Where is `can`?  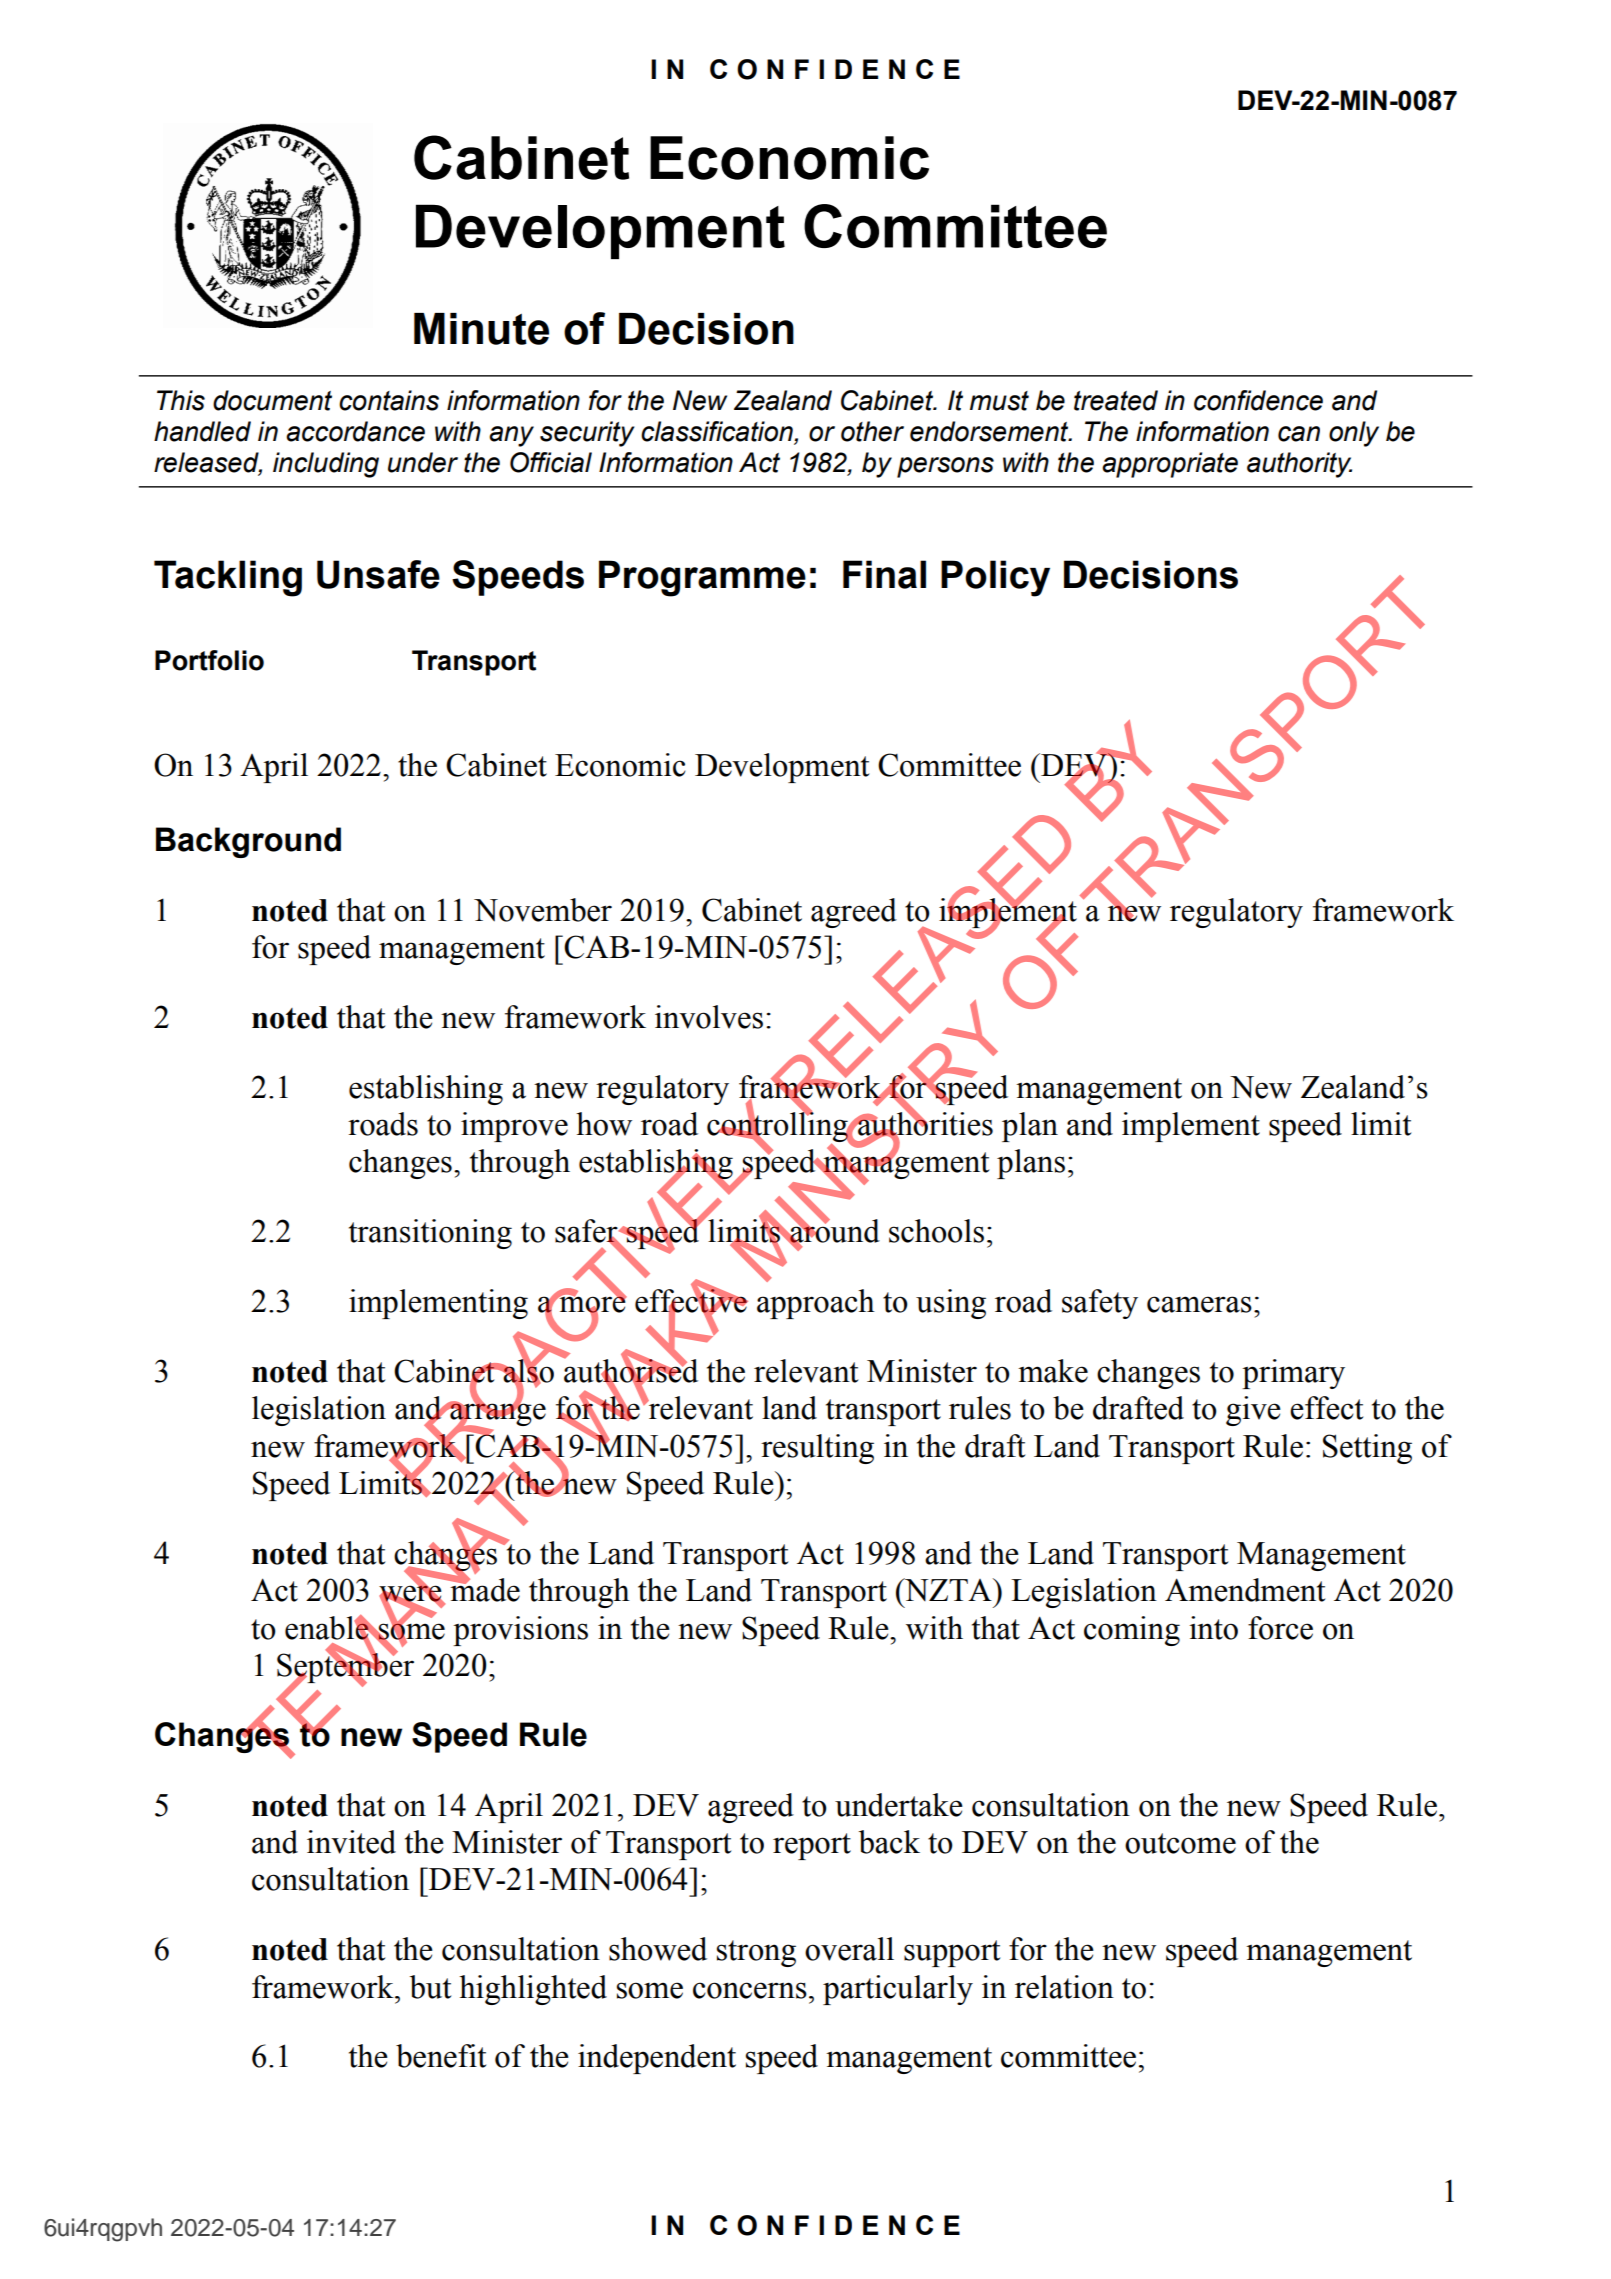
can is located at coordinates (1299, 434).
